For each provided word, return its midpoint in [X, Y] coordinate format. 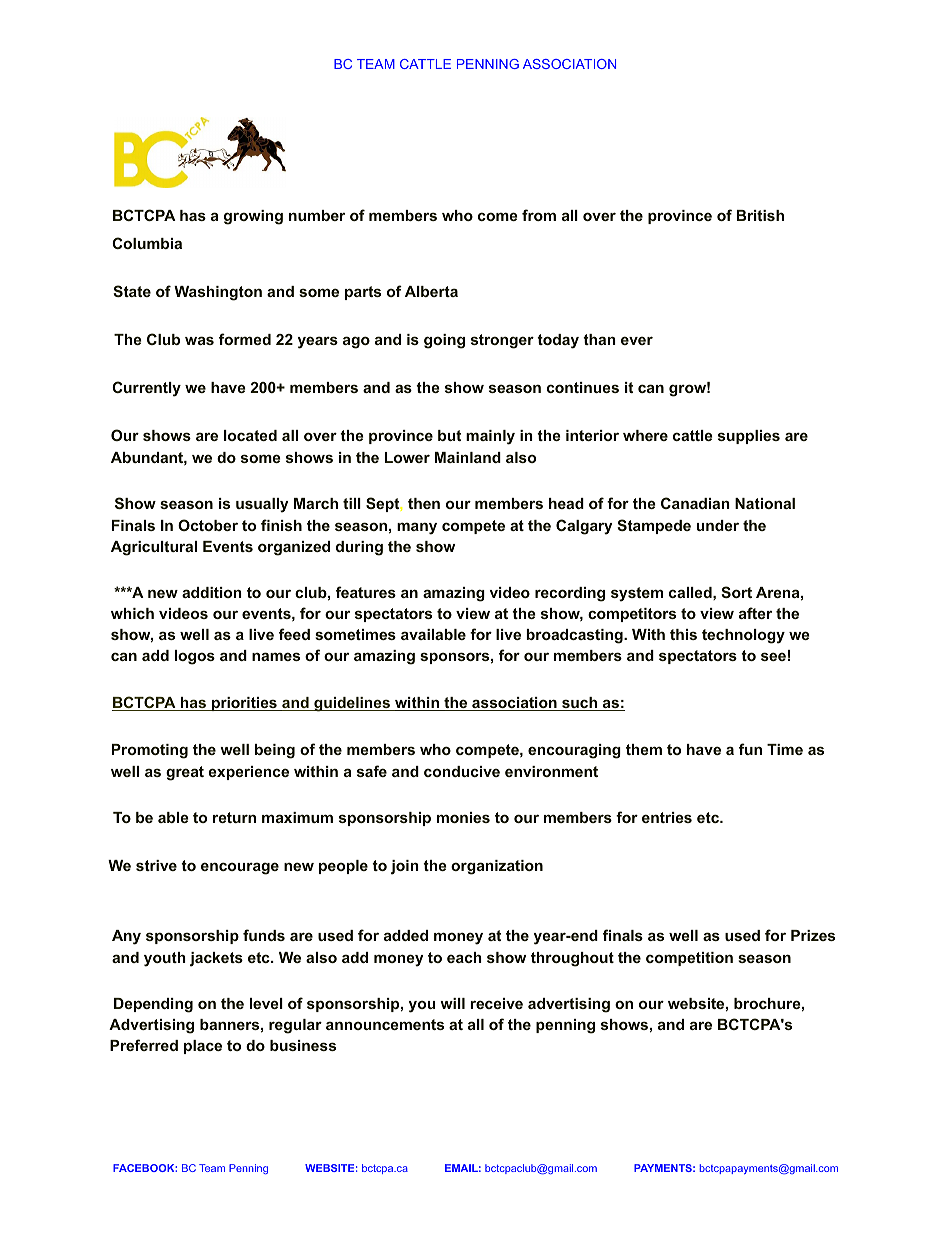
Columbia [147, 243]
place [203, 1047]
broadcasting [575, 636]
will [452, 1003]
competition [689, 959]
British [760, 215]
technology [743, 636]
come [498, 216]
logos [195, 657]
